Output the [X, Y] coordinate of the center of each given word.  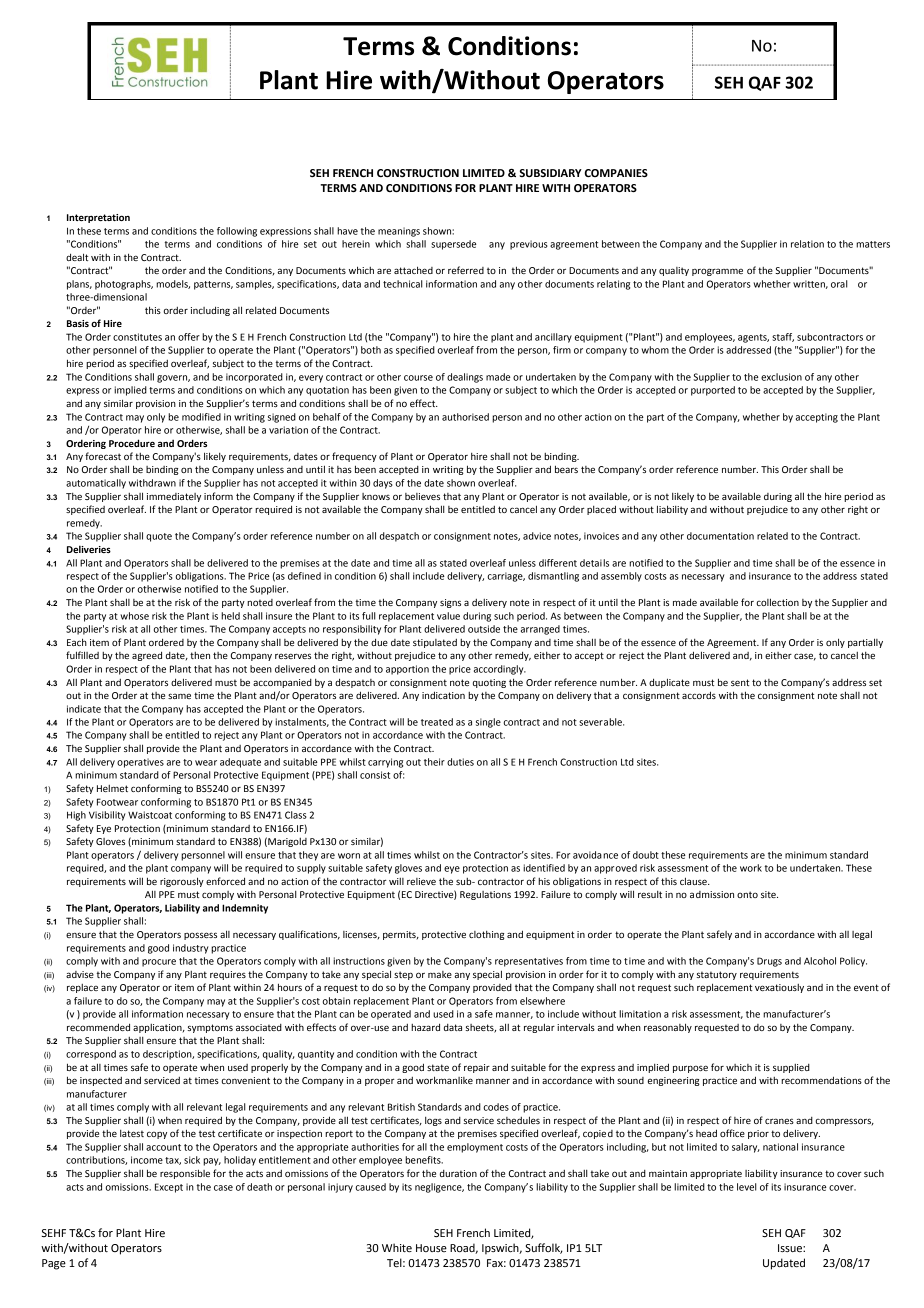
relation [807, 244]
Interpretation [98, 218]
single [488, 723]
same [179, 696]
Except [169, 1188]
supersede [454, 245]
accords [699, 695]
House [431, 1248]
